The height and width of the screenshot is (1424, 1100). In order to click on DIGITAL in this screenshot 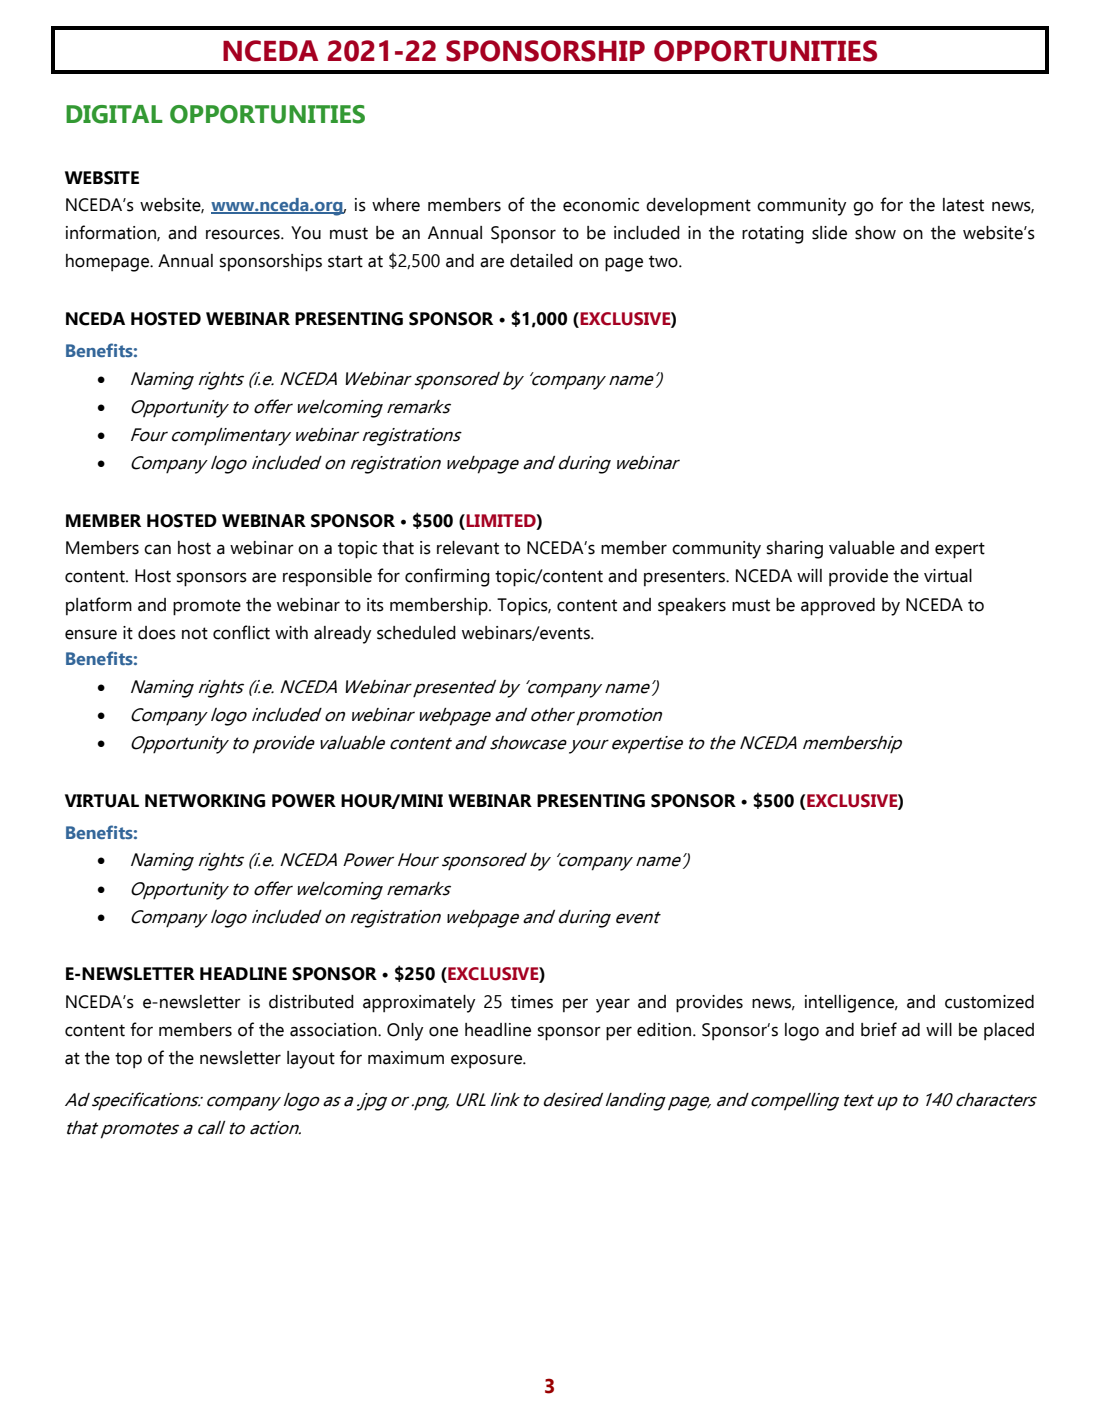, I will do `click(114, 114)`.
